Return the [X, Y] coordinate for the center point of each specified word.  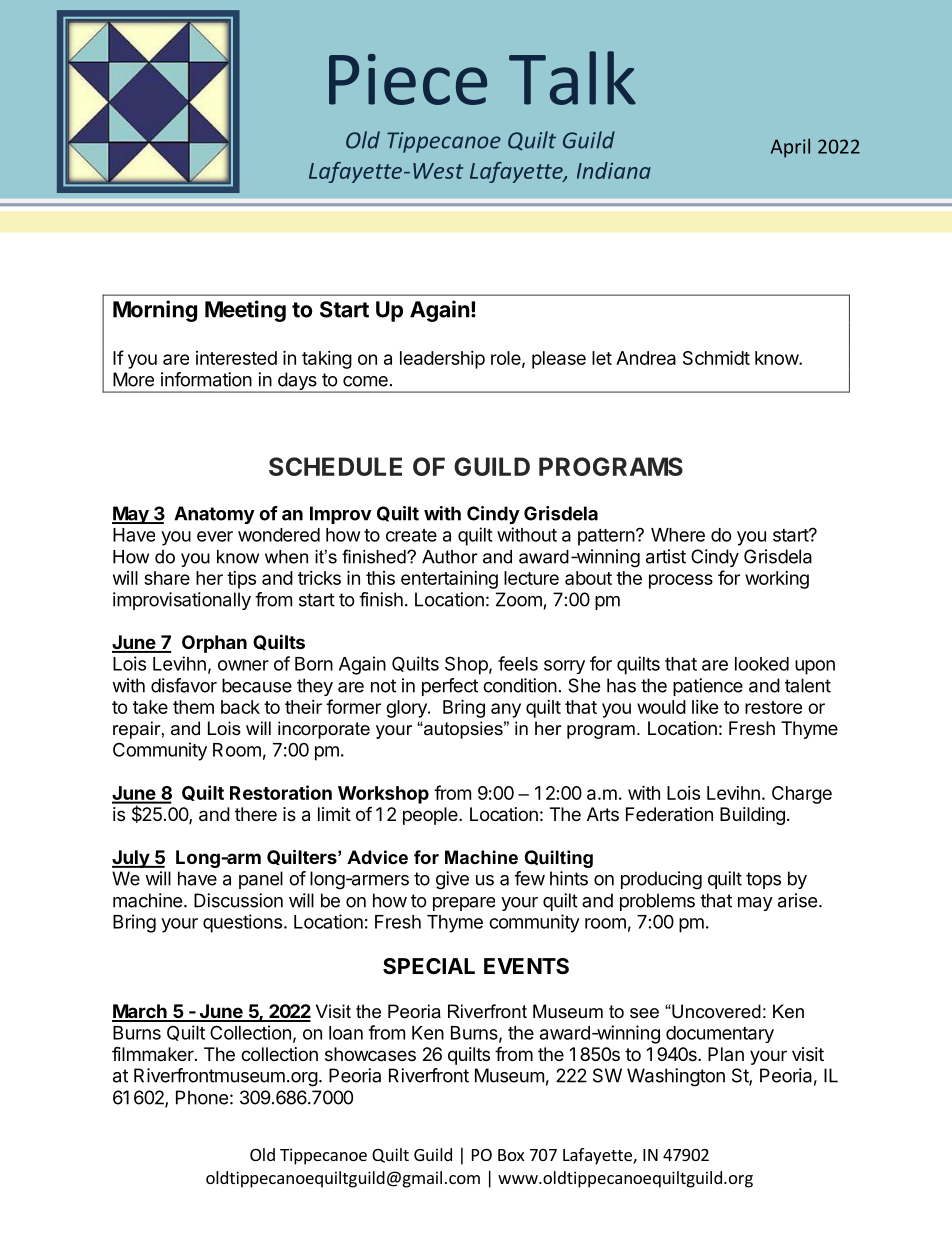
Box [511, 1155]
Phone [202, 1097]
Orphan [214, 644]
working [777, 580]
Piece [408, 79]
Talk [572, 78]
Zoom [519, 599]
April [790, 148]
